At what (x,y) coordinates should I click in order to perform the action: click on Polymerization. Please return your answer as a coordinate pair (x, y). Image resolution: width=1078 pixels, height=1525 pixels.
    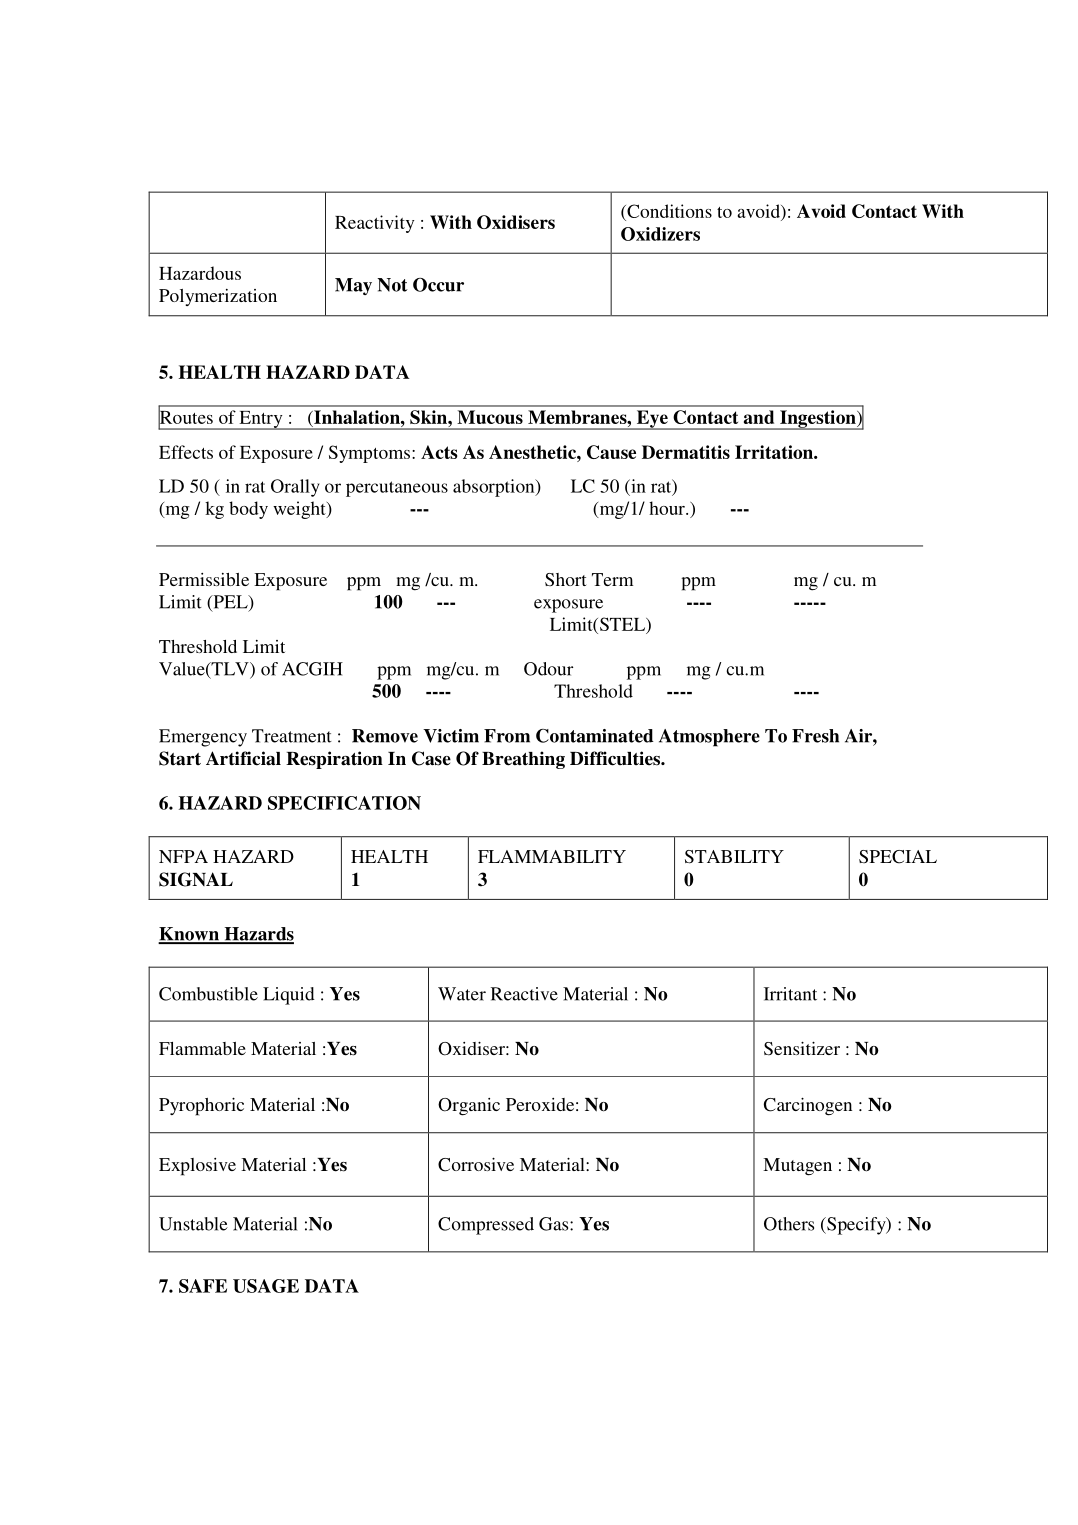
    Looking at the image, I should click on (218, 297).
